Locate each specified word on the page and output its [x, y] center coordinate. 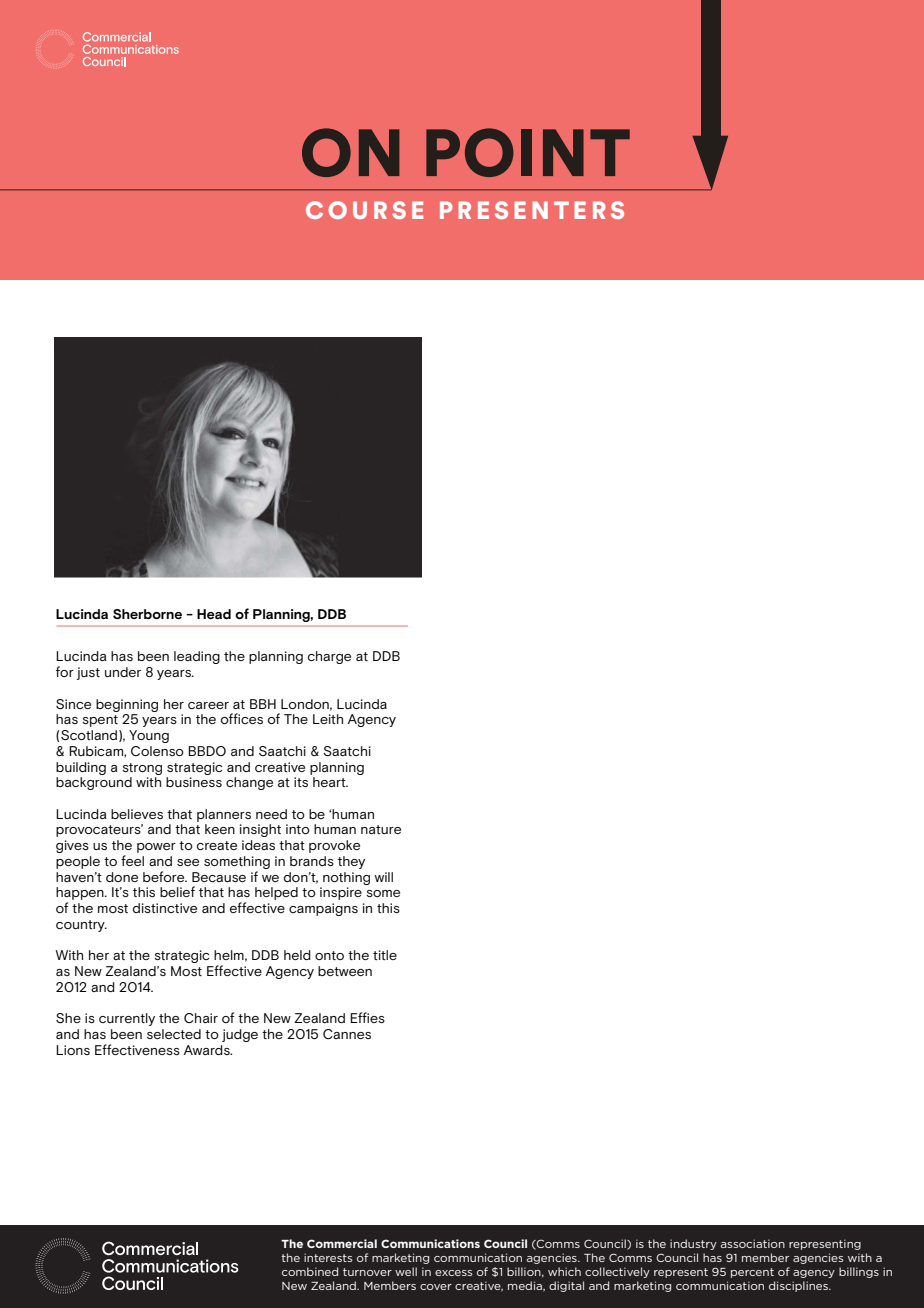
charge [329, 657]
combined [310, 1271]
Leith [328, 719]
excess [453, 1273]
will [383, 877]
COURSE [364, 210]
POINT [528, 152]
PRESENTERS [532, 210]
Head [214, 614]
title [385, 955]
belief [177, 891]
